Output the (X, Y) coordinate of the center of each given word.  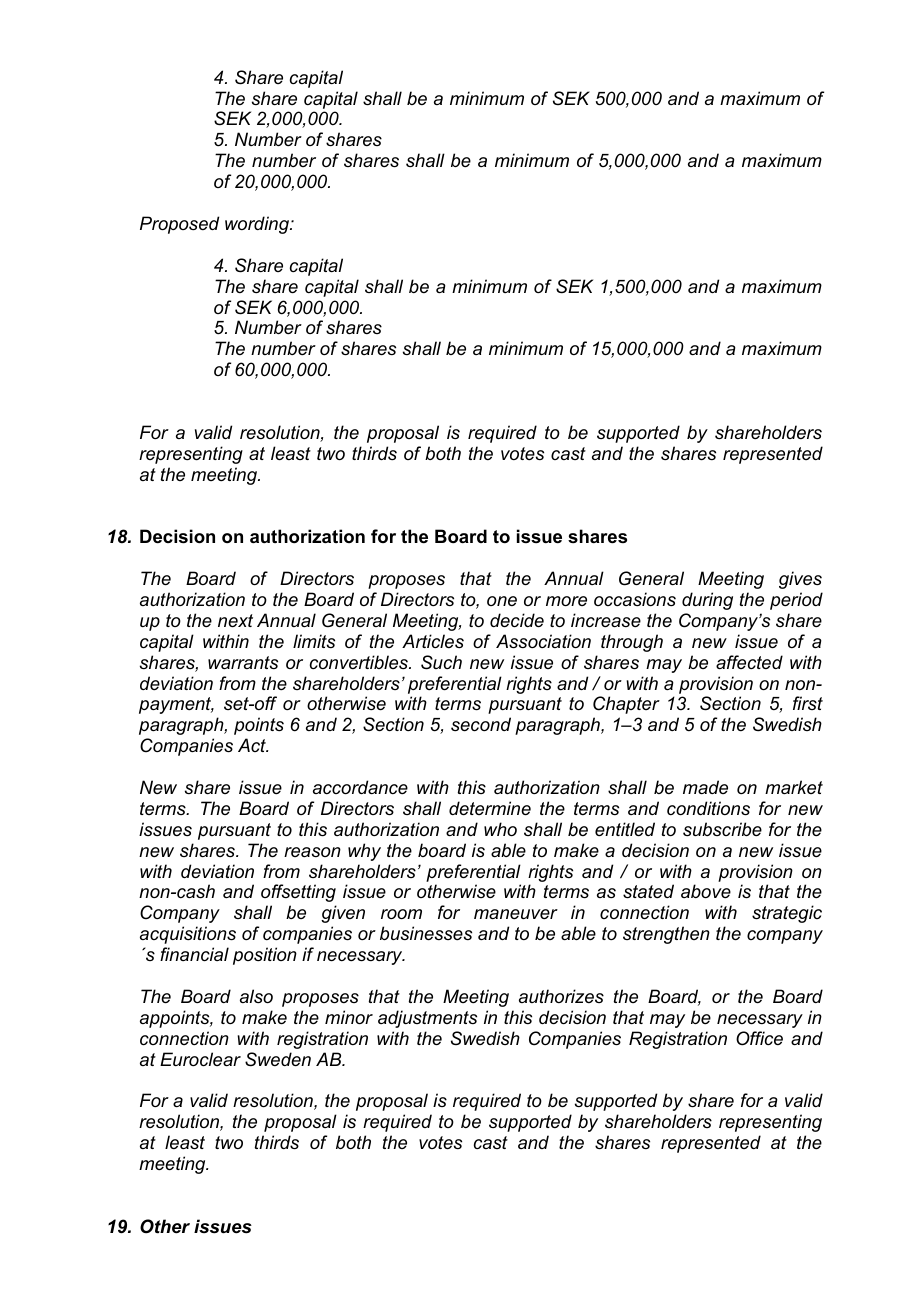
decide (517, 620)
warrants (243, 662)
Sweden (278, 1059)
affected (749, 662)
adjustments (427, 1019)
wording (258, 225)
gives (800, 580)
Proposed (179, 225)
